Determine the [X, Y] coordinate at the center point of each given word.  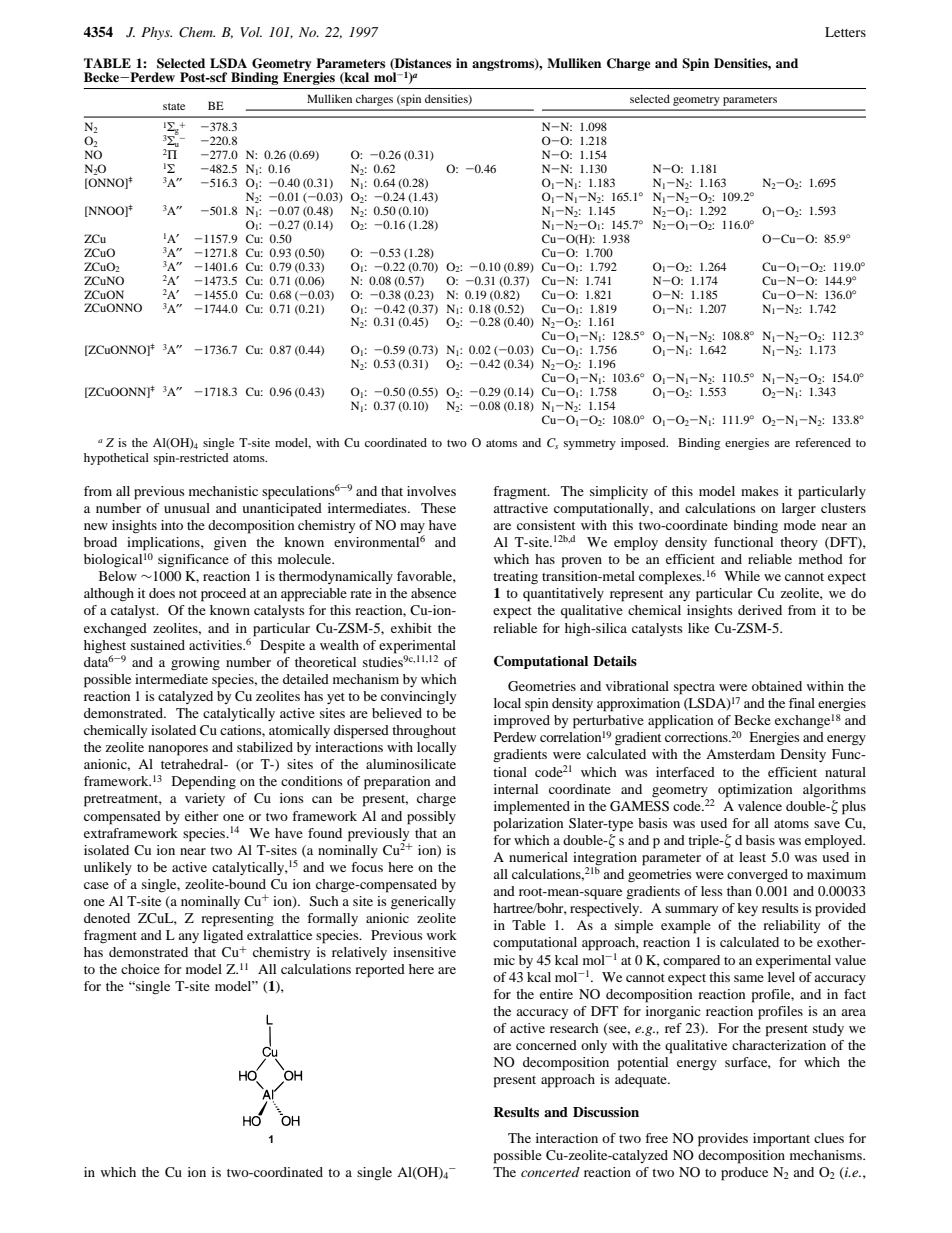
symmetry [590, 445]
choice [140, 969]
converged [757, 875]
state [174, 106]
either [201, 816]
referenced [823, 442]
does [162, 593]
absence [433, 593]
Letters [845, 32]
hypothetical [116, 459]
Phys [156, 33]
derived [760, 610]
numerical [538, 857]
